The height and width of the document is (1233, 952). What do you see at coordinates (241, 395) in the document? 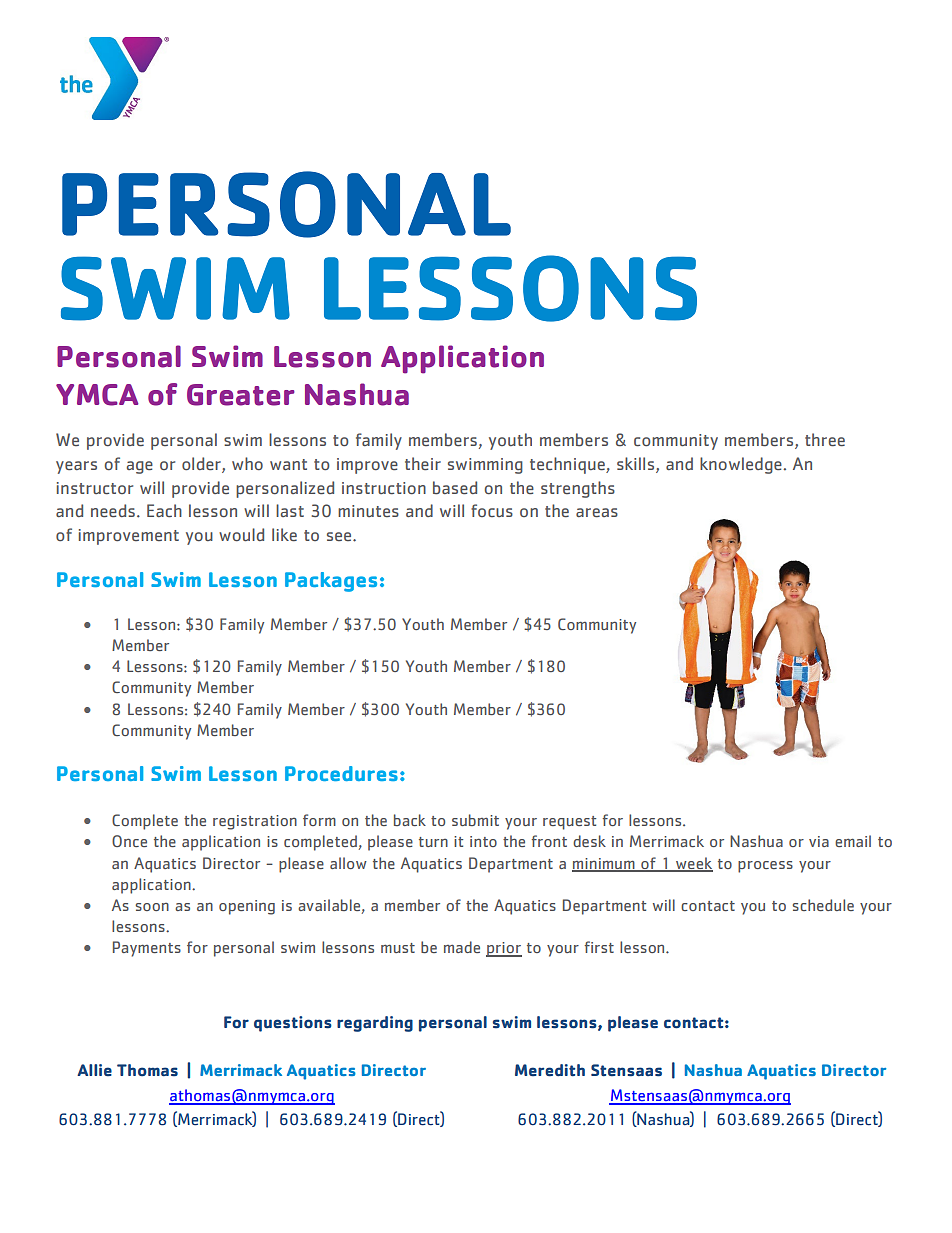
I see `Greater` at bounding box center [241, 395].
